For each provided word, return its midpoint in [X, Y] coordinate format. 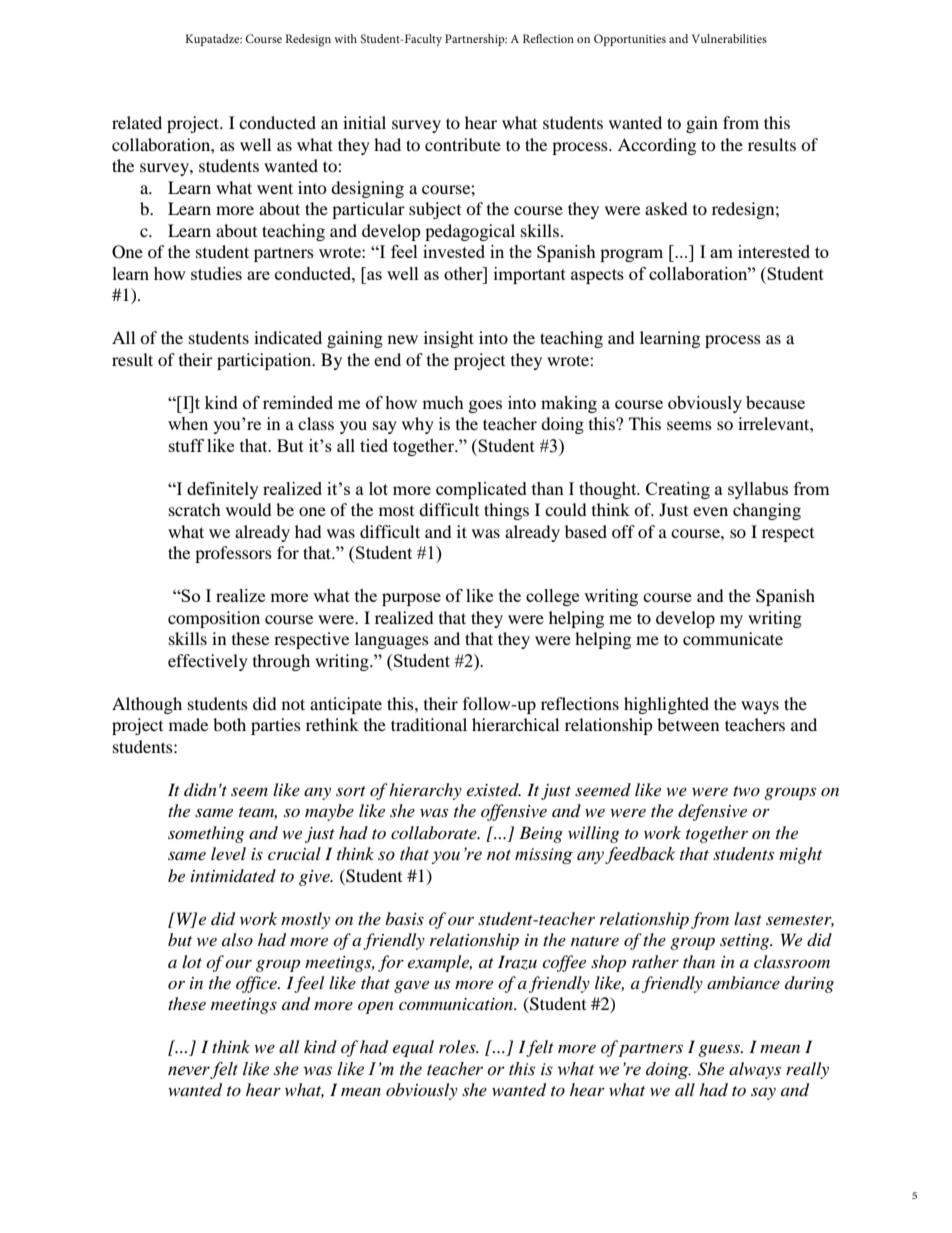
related [137, 122]
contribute [463, 144]
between [688, 724]
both [229, 724]
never [189, 1072]
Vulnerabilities [729, 38]
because [775, 402]
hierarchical [515, 724]
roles [458, 1046]
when [188, 423]
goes [485, 406]
